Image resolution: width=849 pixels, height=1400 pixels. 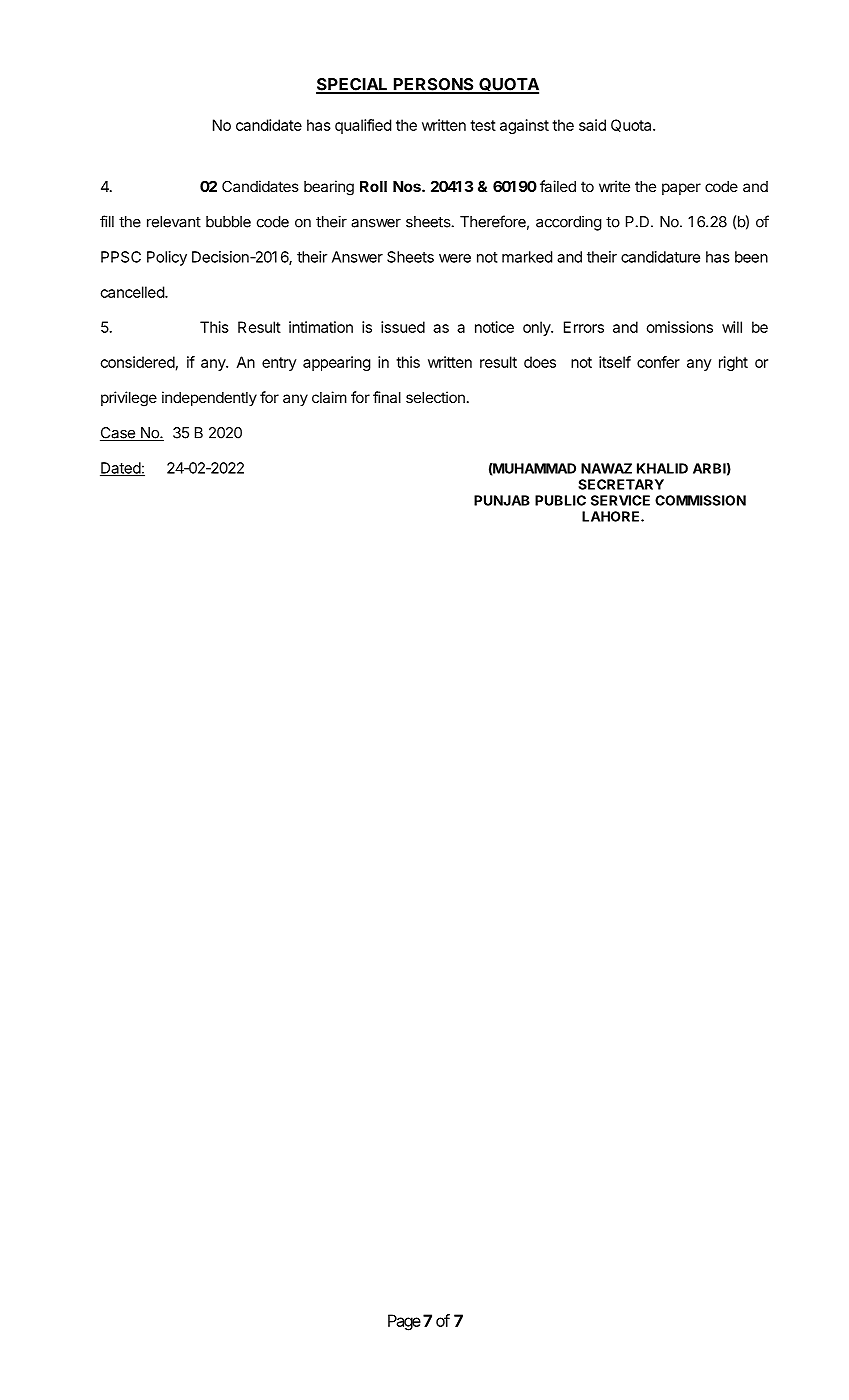 What do you see at coordinates (620, 500) in the screenshot?
I see `SERVICE` at bounding box center [620, 500].
